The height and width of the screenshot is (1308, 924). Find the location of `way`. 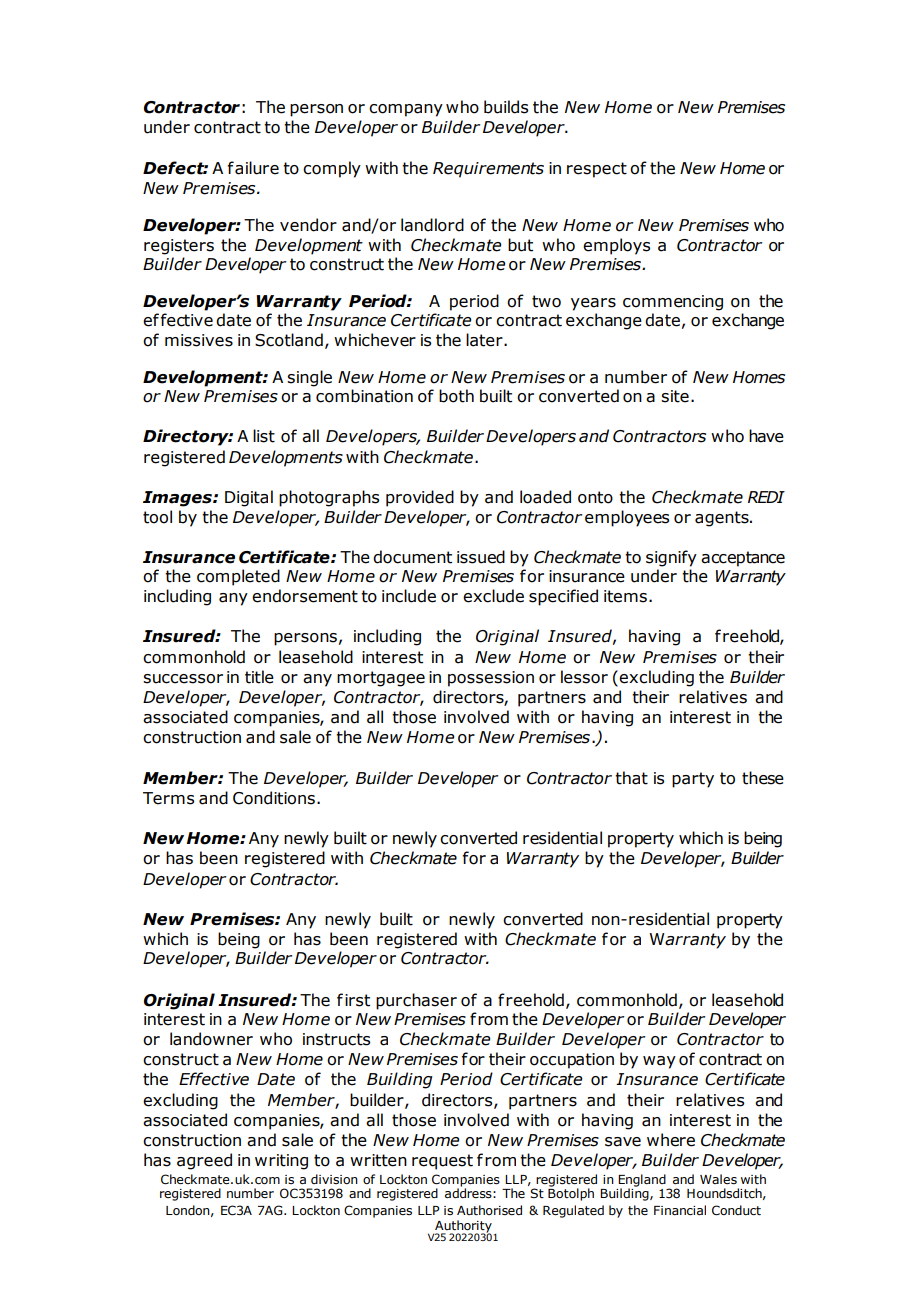

way is located at coordinates (659, 1062).
